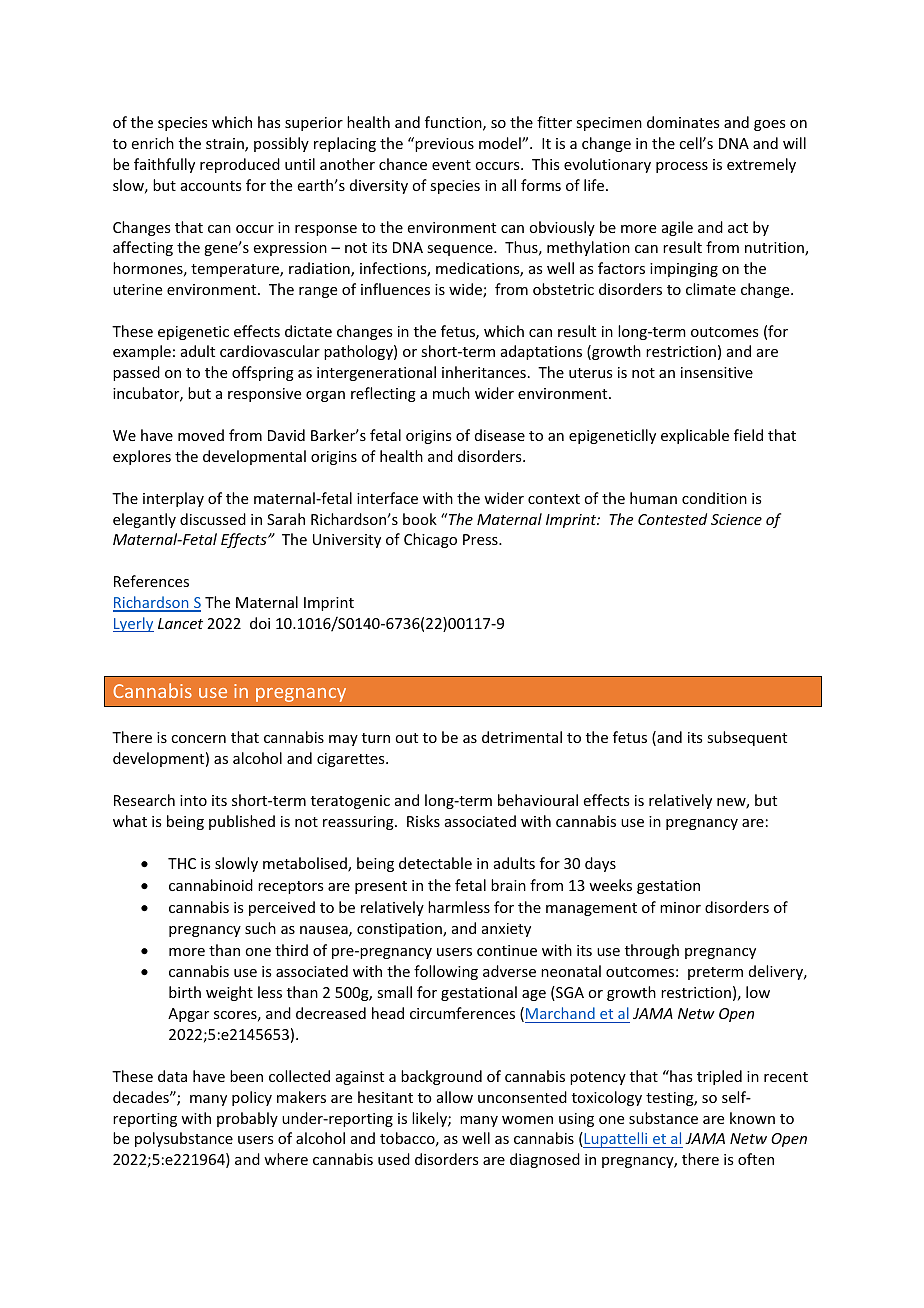 The width and height of the screenshot is (924, 1308). I want to click on book, so click(420, 519).
